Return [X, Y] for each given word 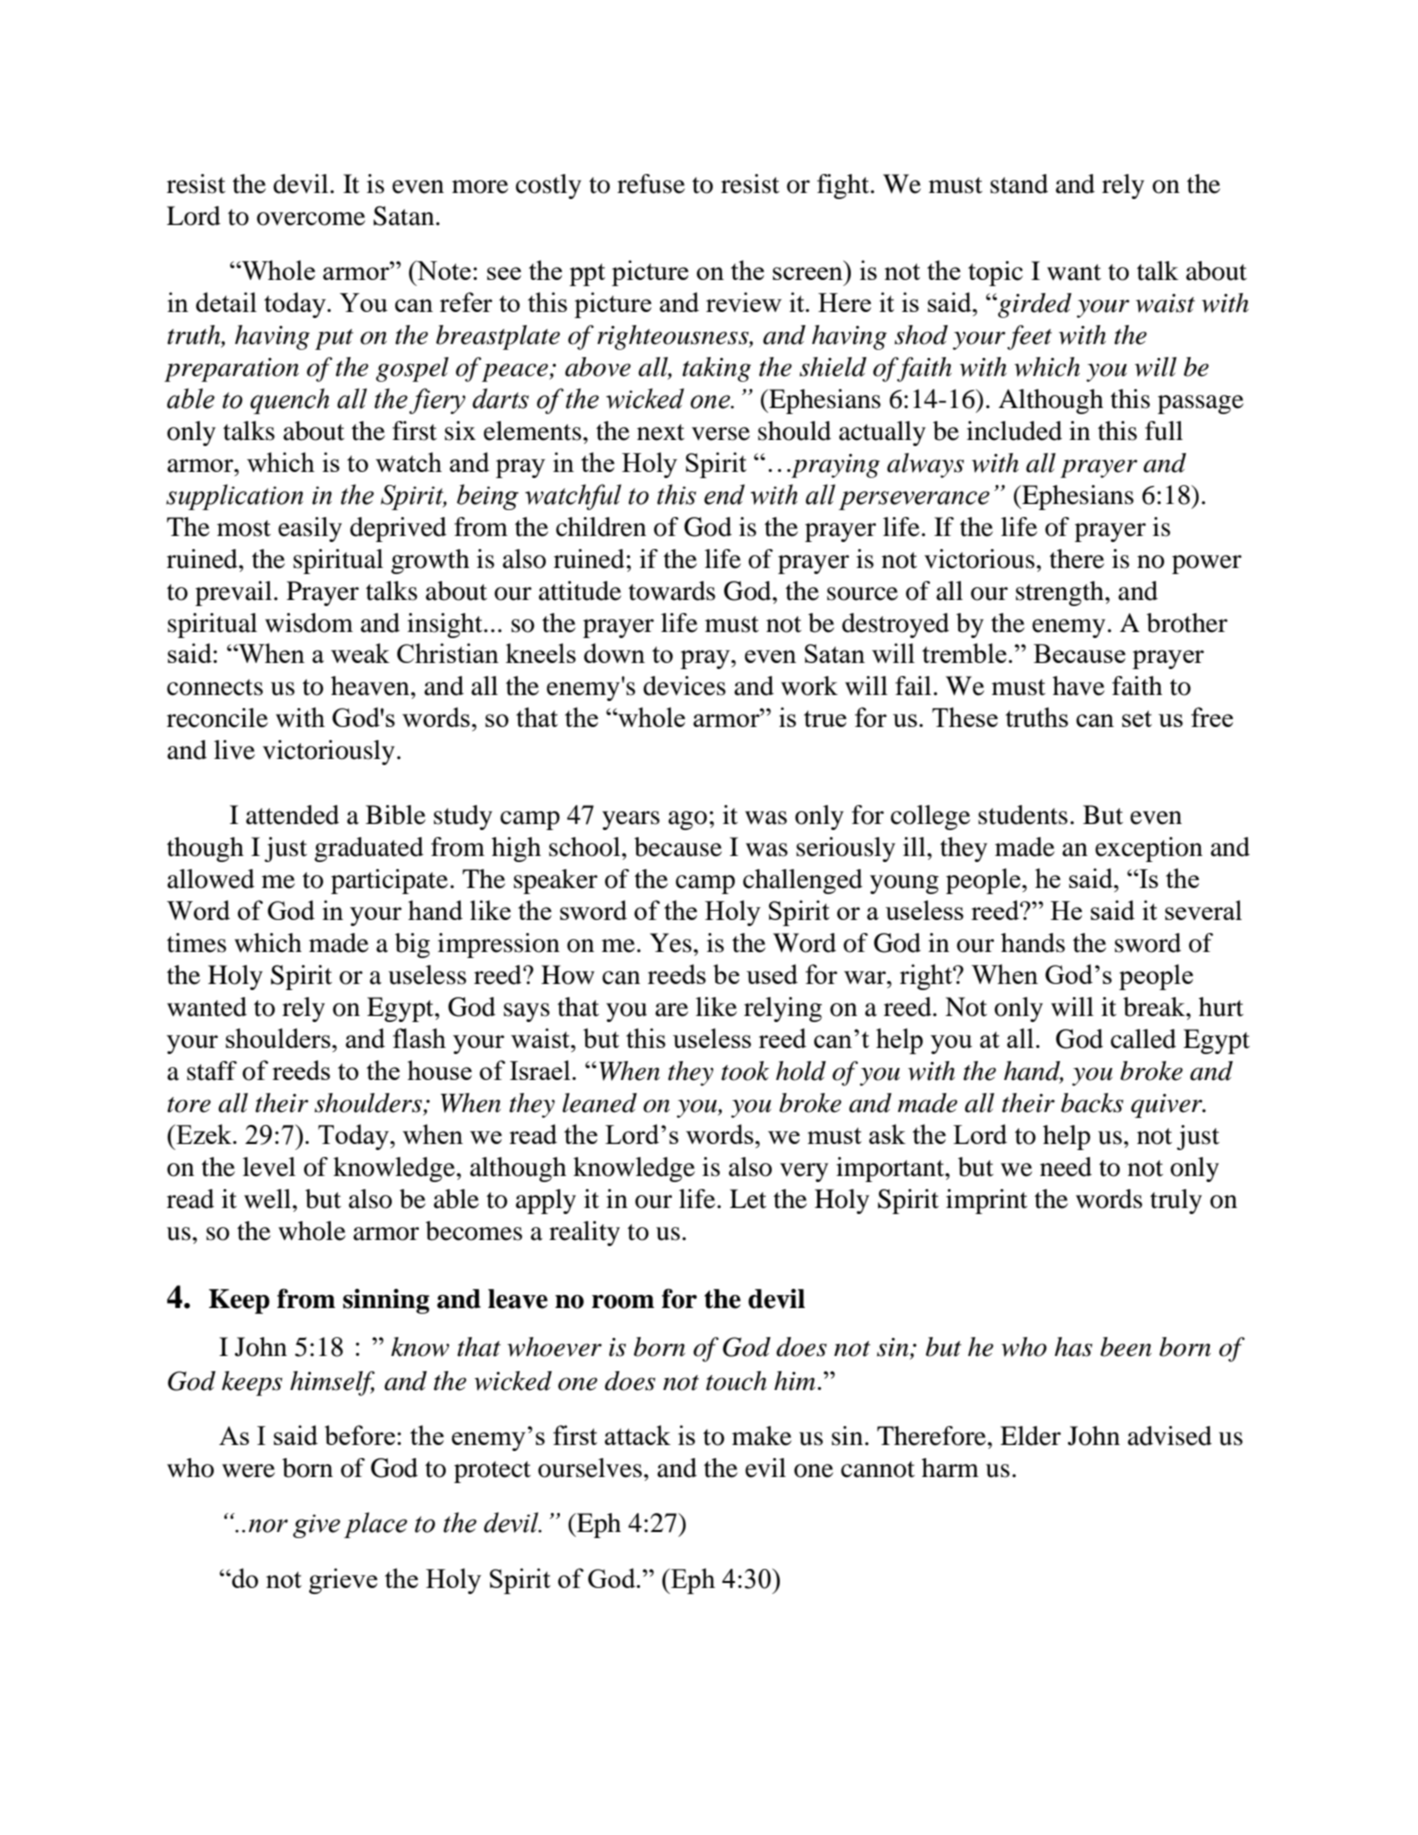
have [1079, 686]
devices [684, 686]
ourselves [590, 1468]
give [316, 1526]
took [745, 1071]
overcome [311, 219]
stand [1019, 184]
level [269, 1167]
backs [1092, 1103]
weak [360, 653]
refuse [651, 184]
